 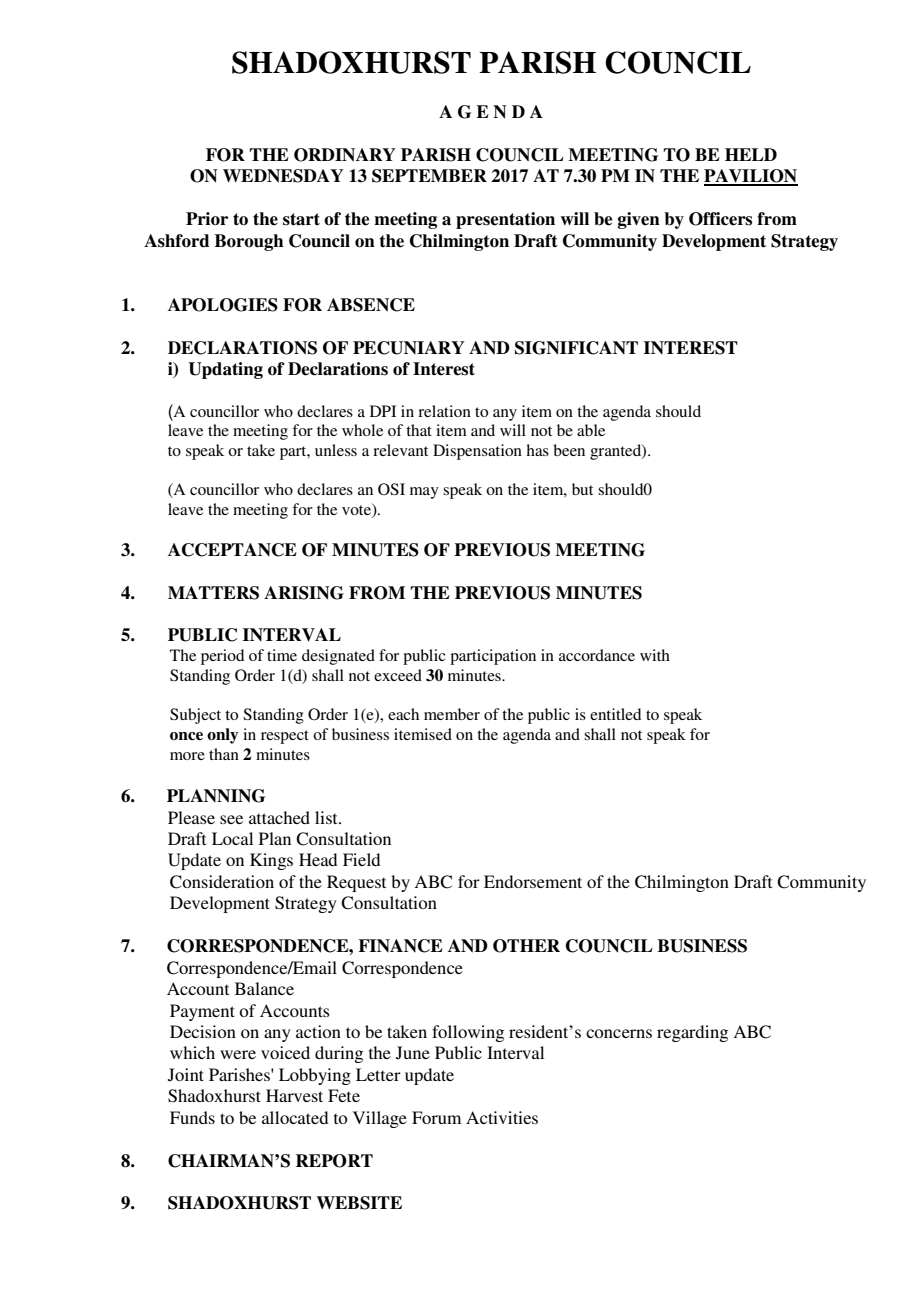 I want to click on Forum, so click(x=436, y=1117).
